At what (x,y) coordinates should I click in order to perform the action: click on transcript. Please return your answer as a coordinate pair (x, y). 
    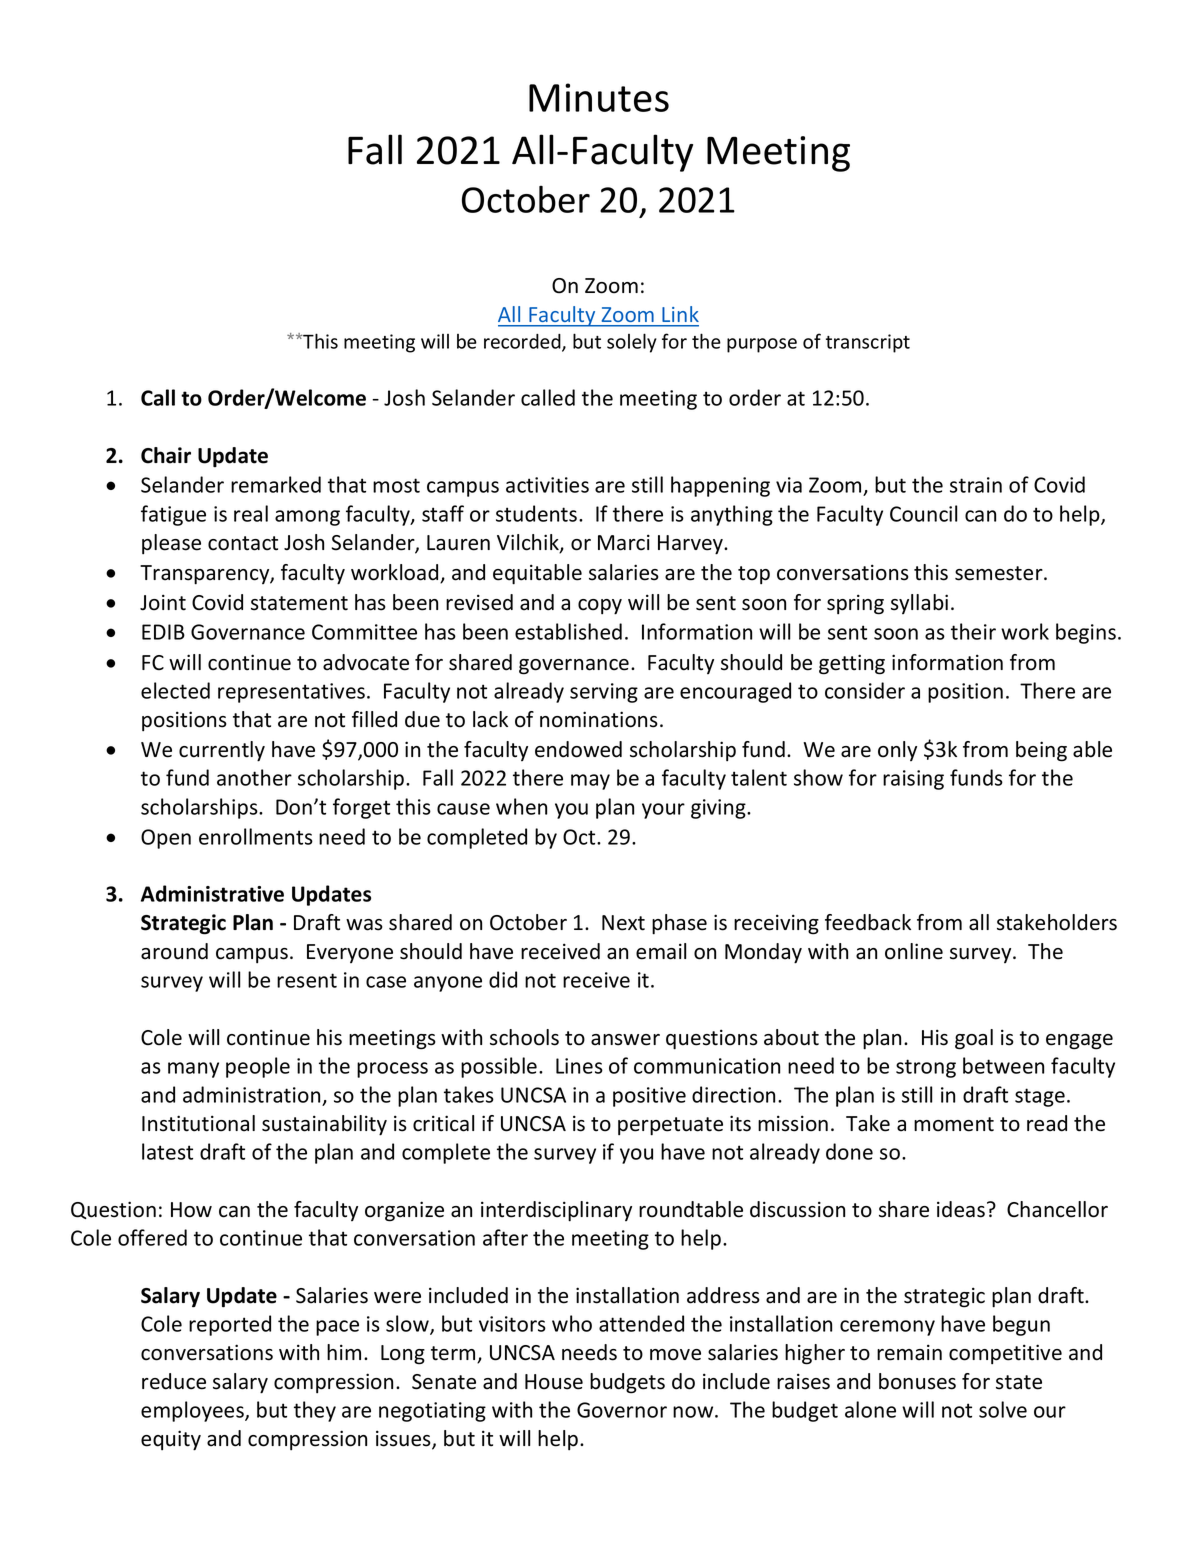
    Looking at the image, I should click on (868, 343).
